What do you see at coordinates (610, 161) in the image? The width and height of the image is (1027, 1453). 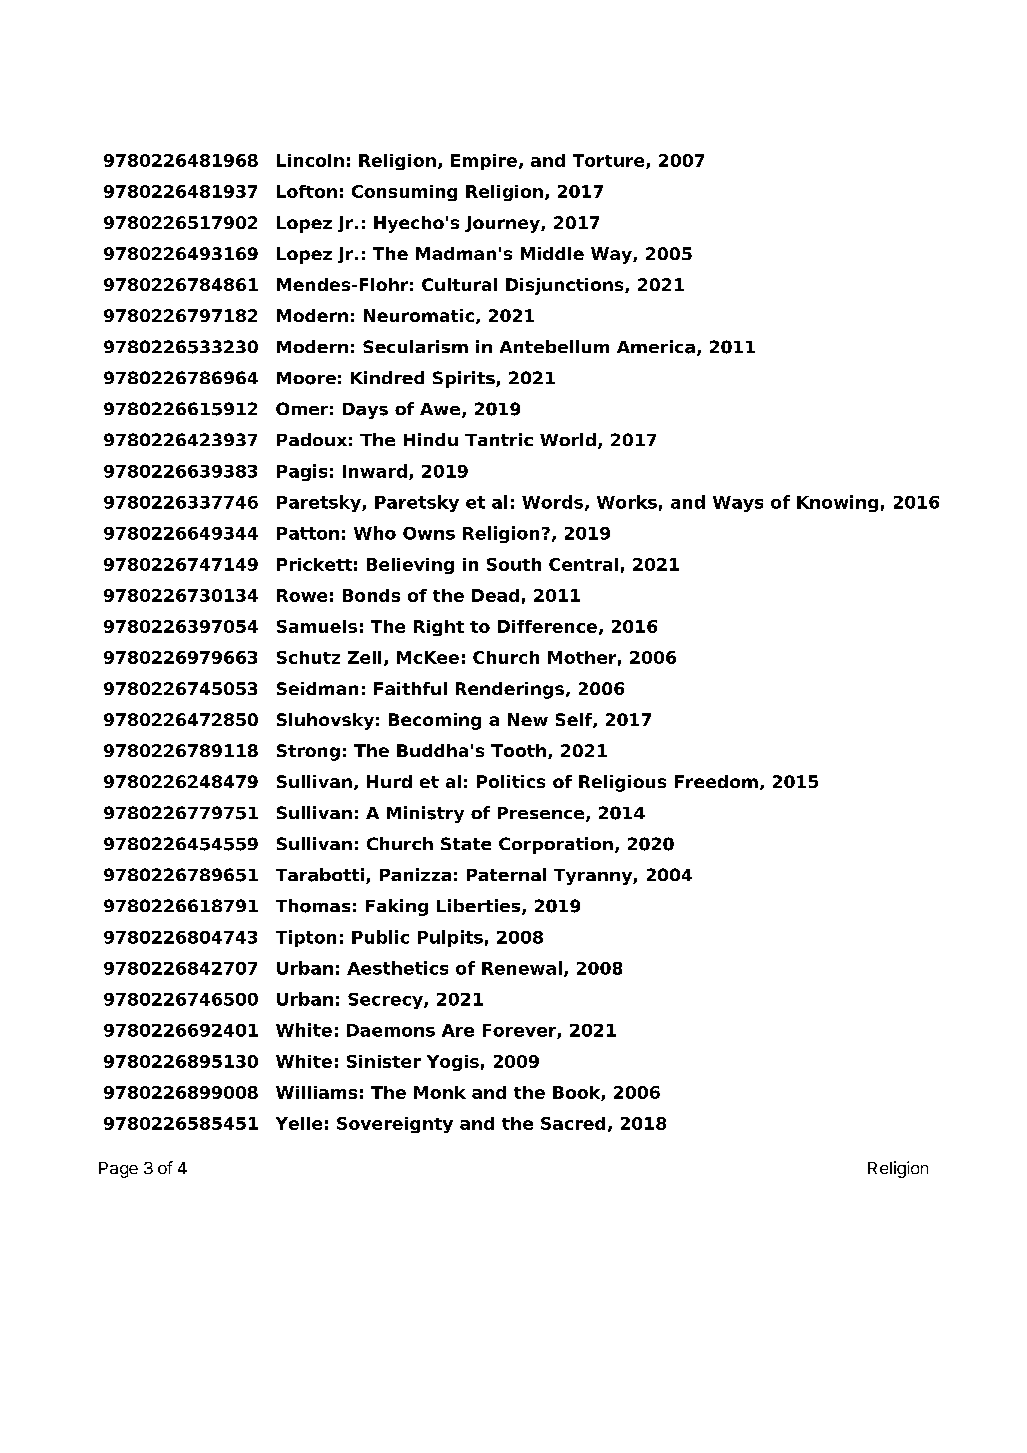 I see `Torture` at bounding box center [610, 161].
